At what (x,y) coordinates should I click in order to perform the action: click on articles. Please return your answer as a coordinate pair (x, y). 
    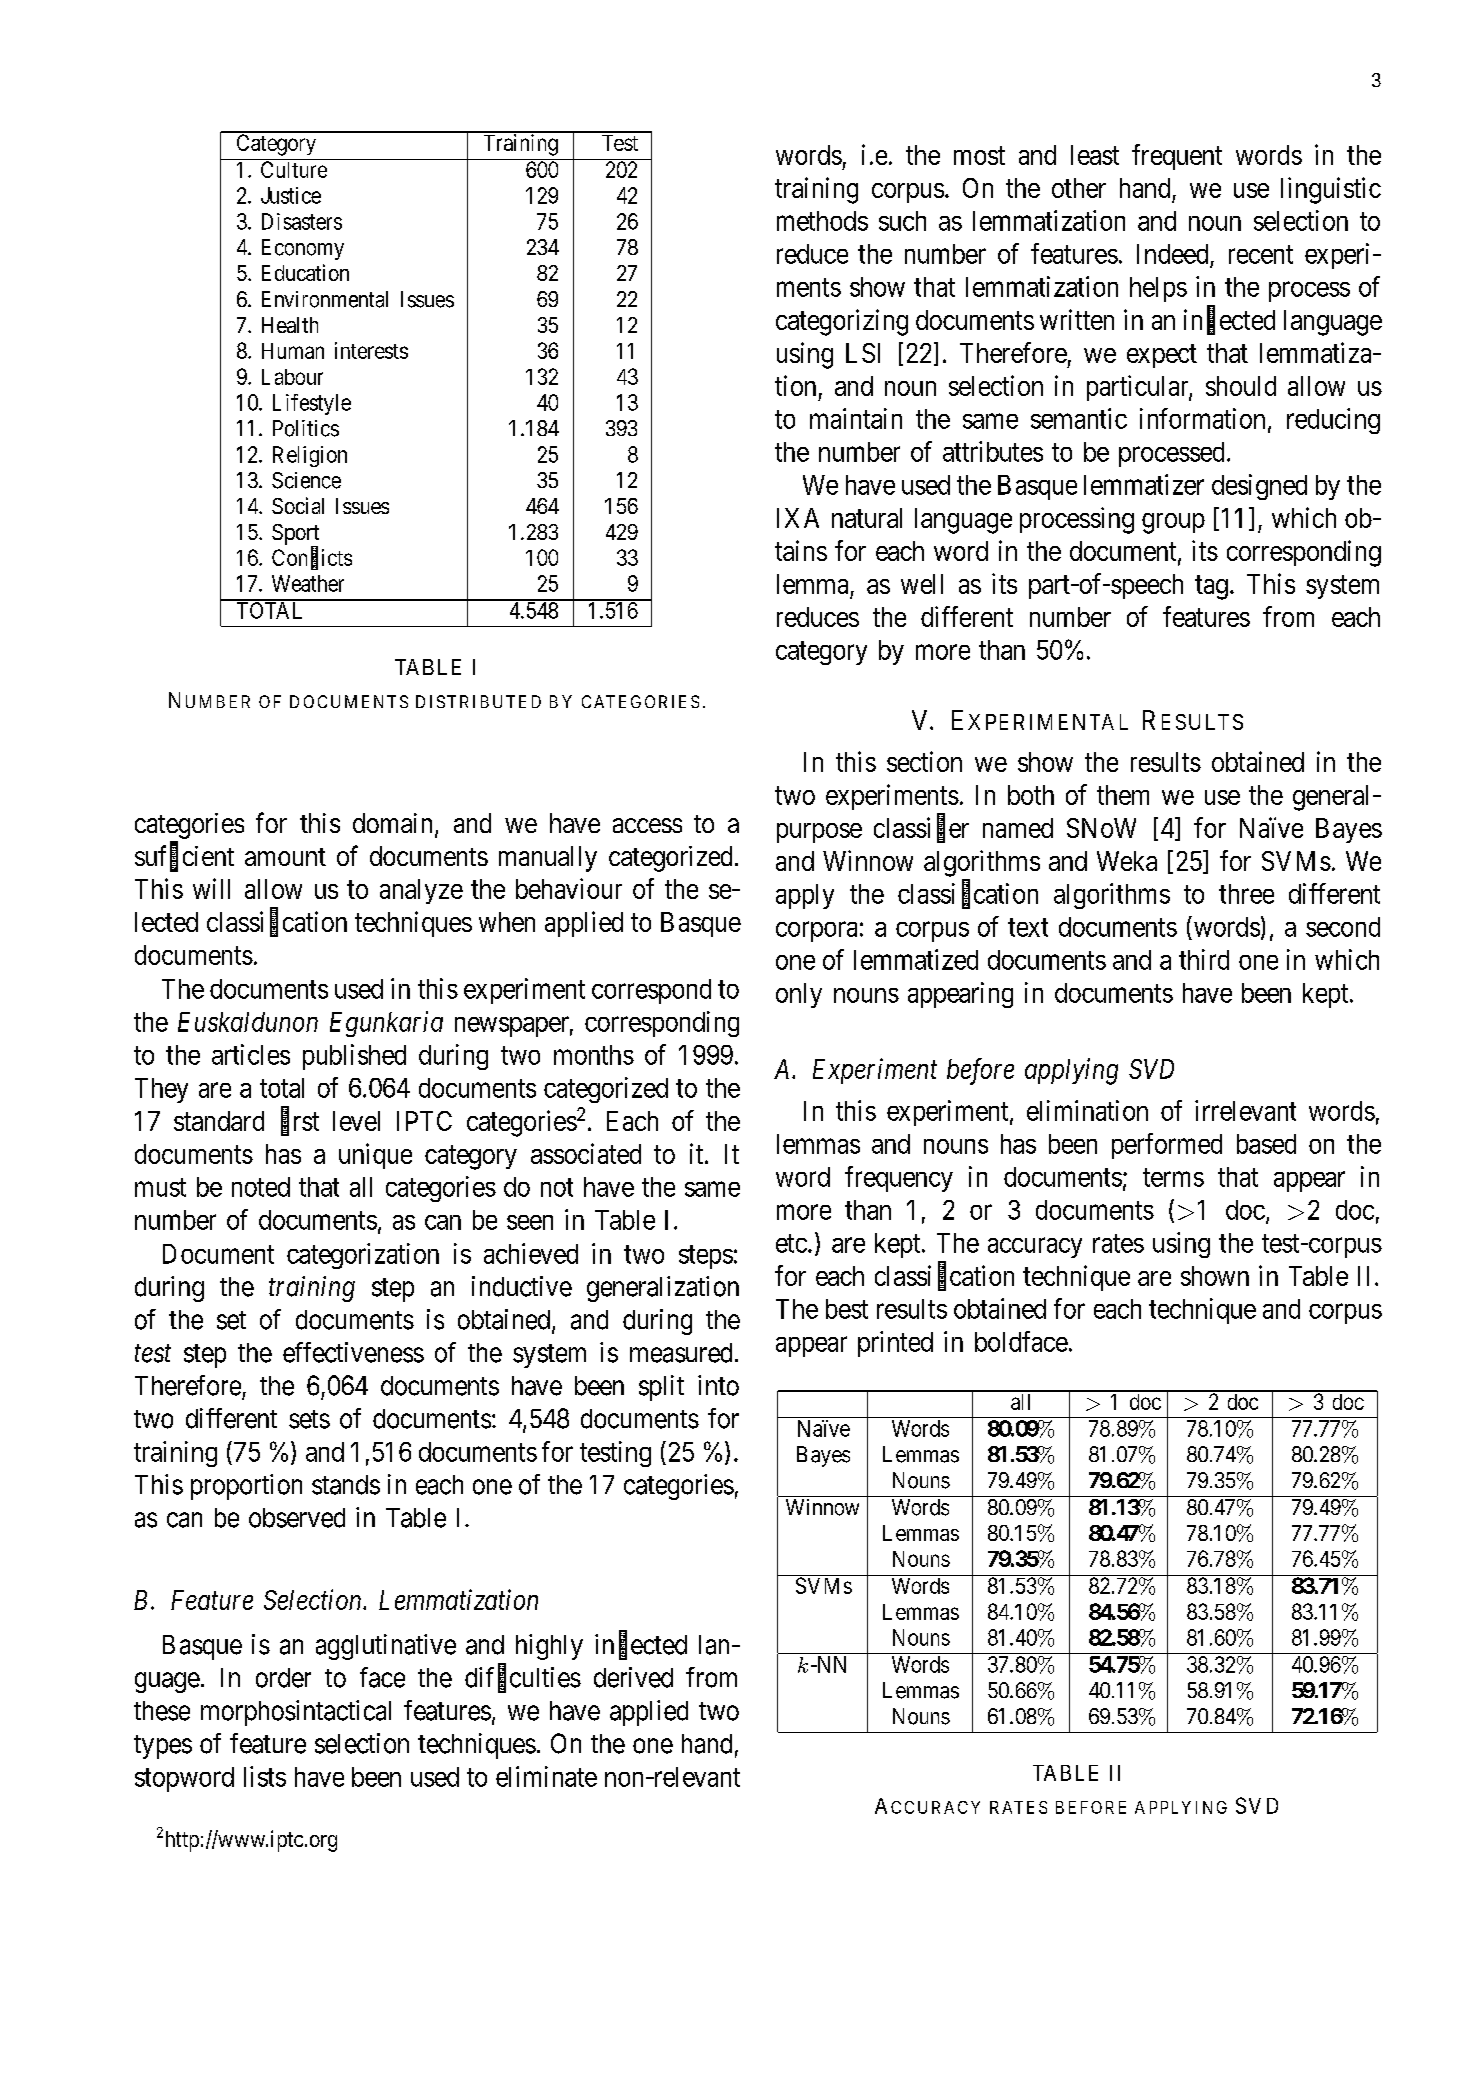
    Looking at the image, I should click on (251, 1054).
